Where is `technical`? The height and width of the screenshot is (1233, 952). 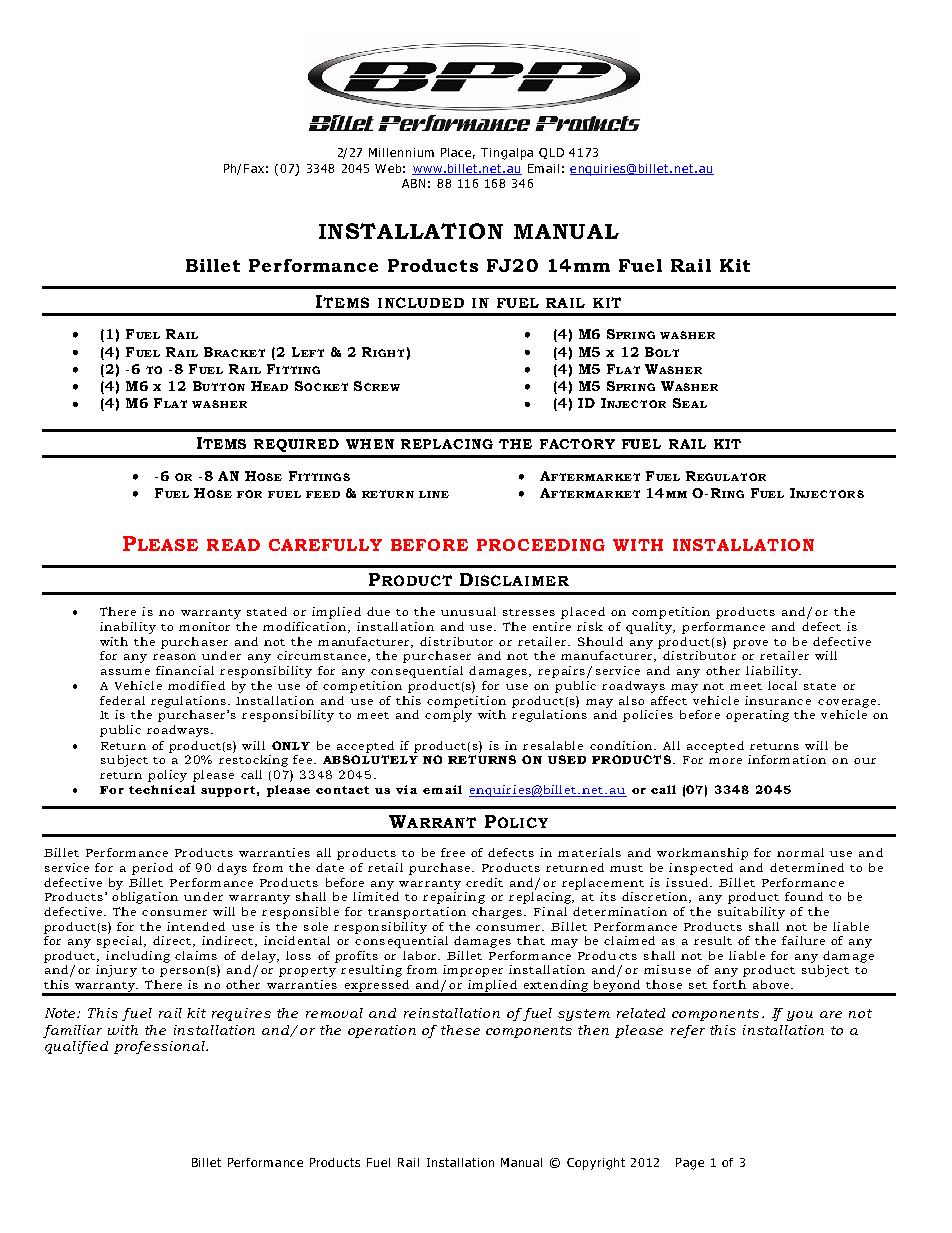
technical is located at coordinates (162, 789).
